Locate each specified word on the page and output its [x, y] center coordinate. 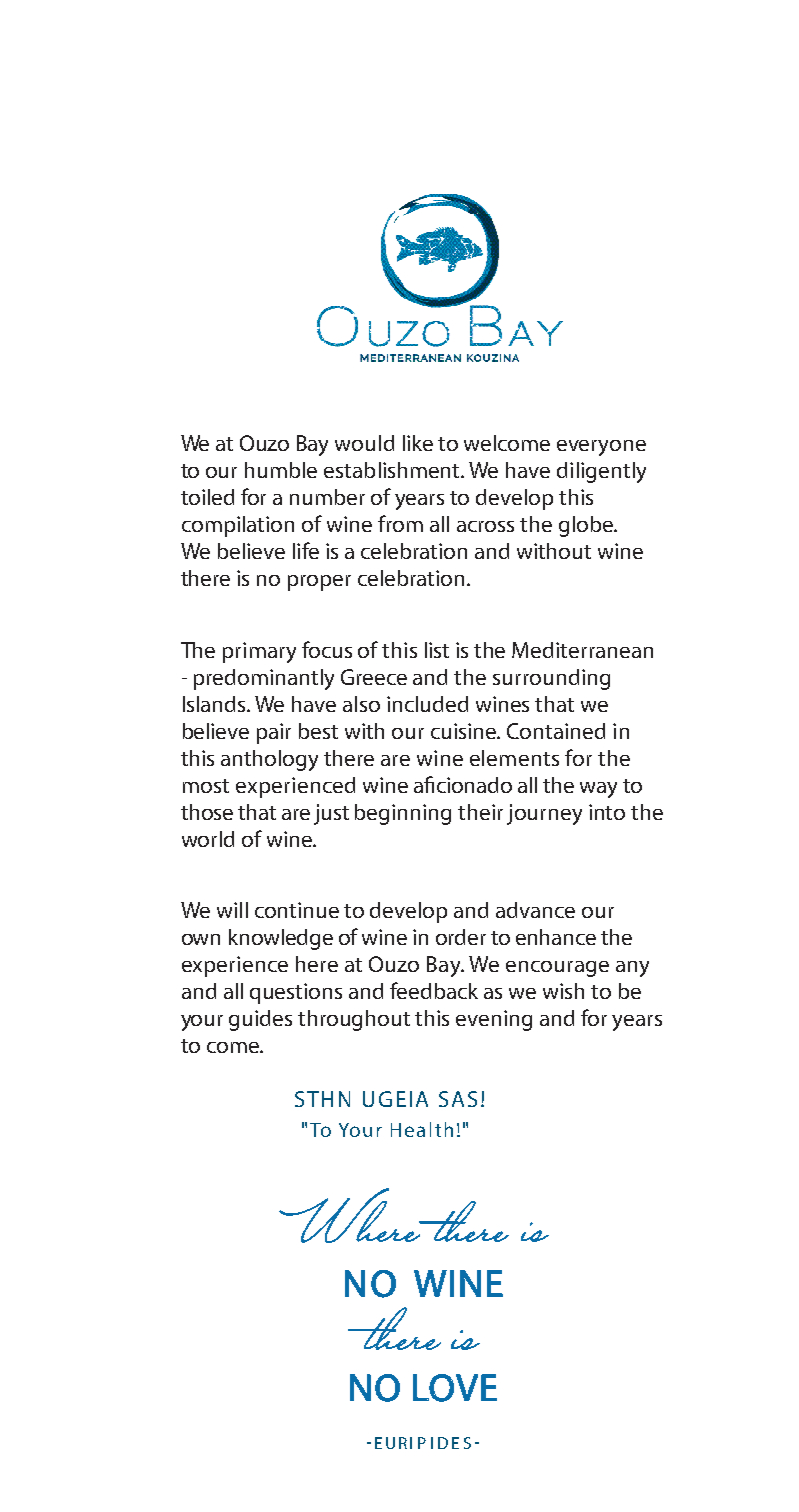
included [427, 704]
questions [296, 993]
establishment [393, 470]
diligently [601, 472]
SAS [458, 1099]
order [461, 937]
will [232, 910]
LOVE [455, 1388]
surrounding [551, 679]
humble [281, 470]
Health [422, 1129]
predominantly [264, 679]
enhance [556, 937]
